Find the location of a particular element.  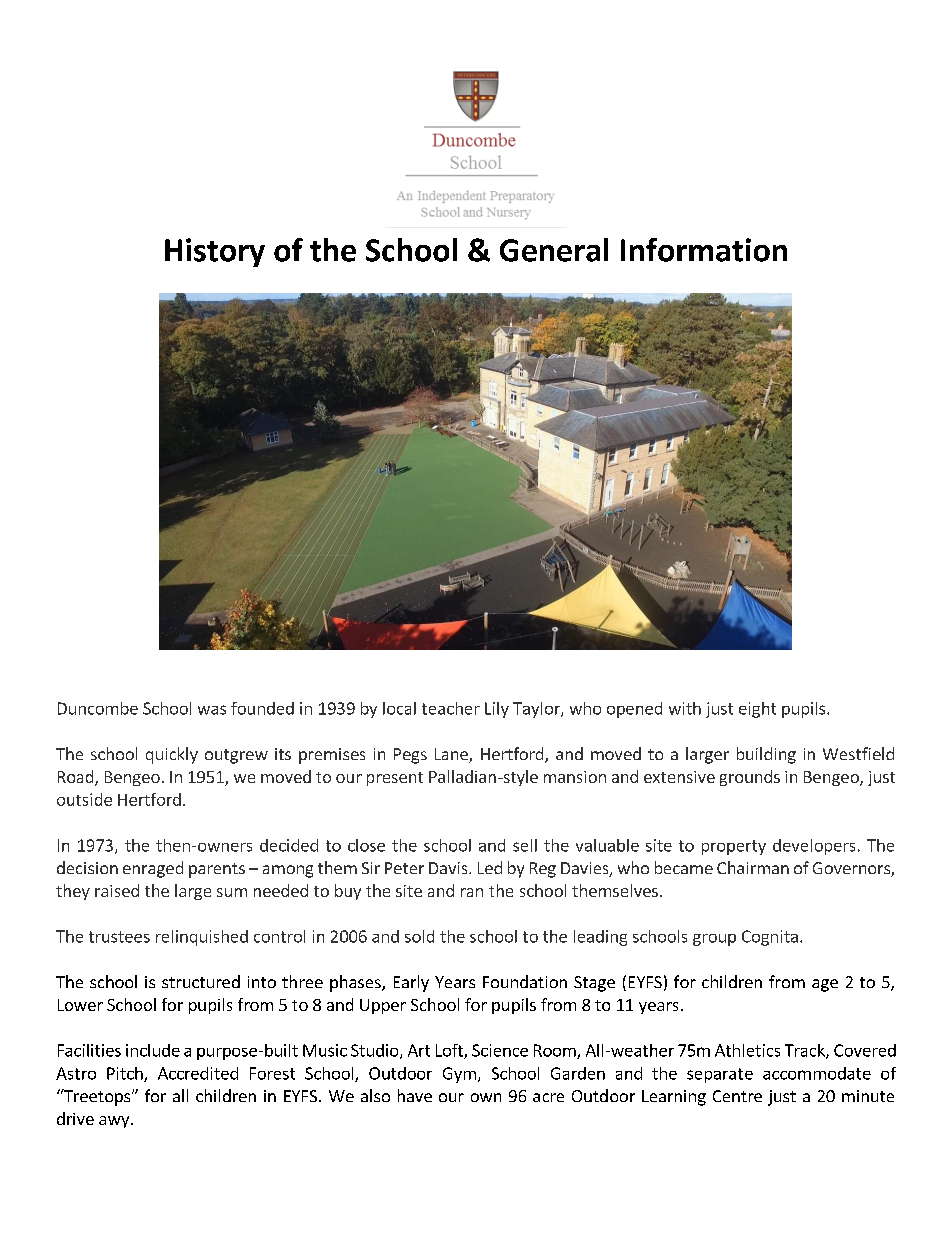

Information is located at coordinates (704, 250).
